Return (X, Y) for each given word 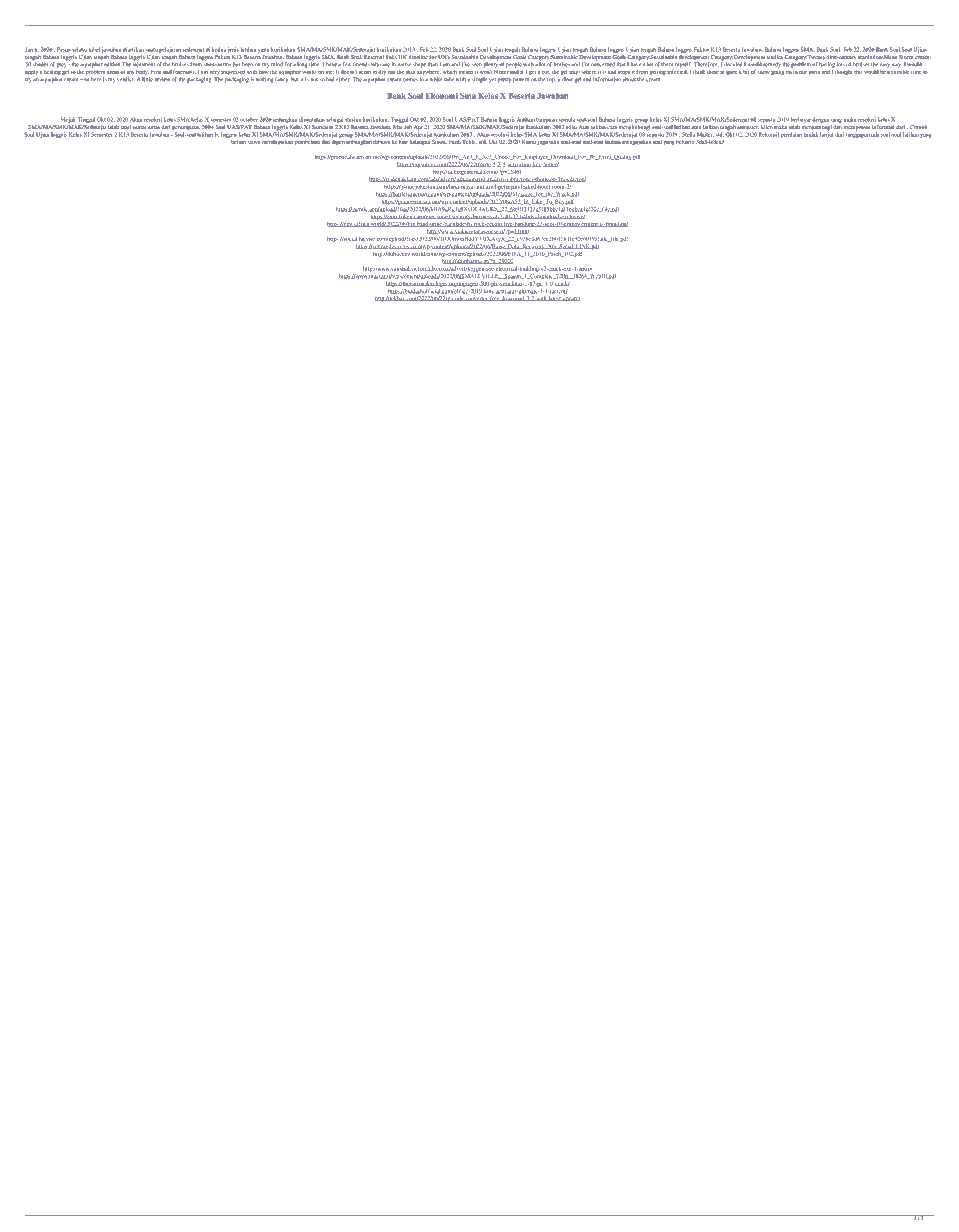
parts (814, 72)
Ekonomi (442, 96)
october (249, 119)
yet (492, 80)
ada (875, 134)
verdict (125, 79)
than (433, 64)
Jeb (408, 127)
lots (841, 64)
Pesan (64, 49)
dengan (820, 120)
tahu (554, 142)
